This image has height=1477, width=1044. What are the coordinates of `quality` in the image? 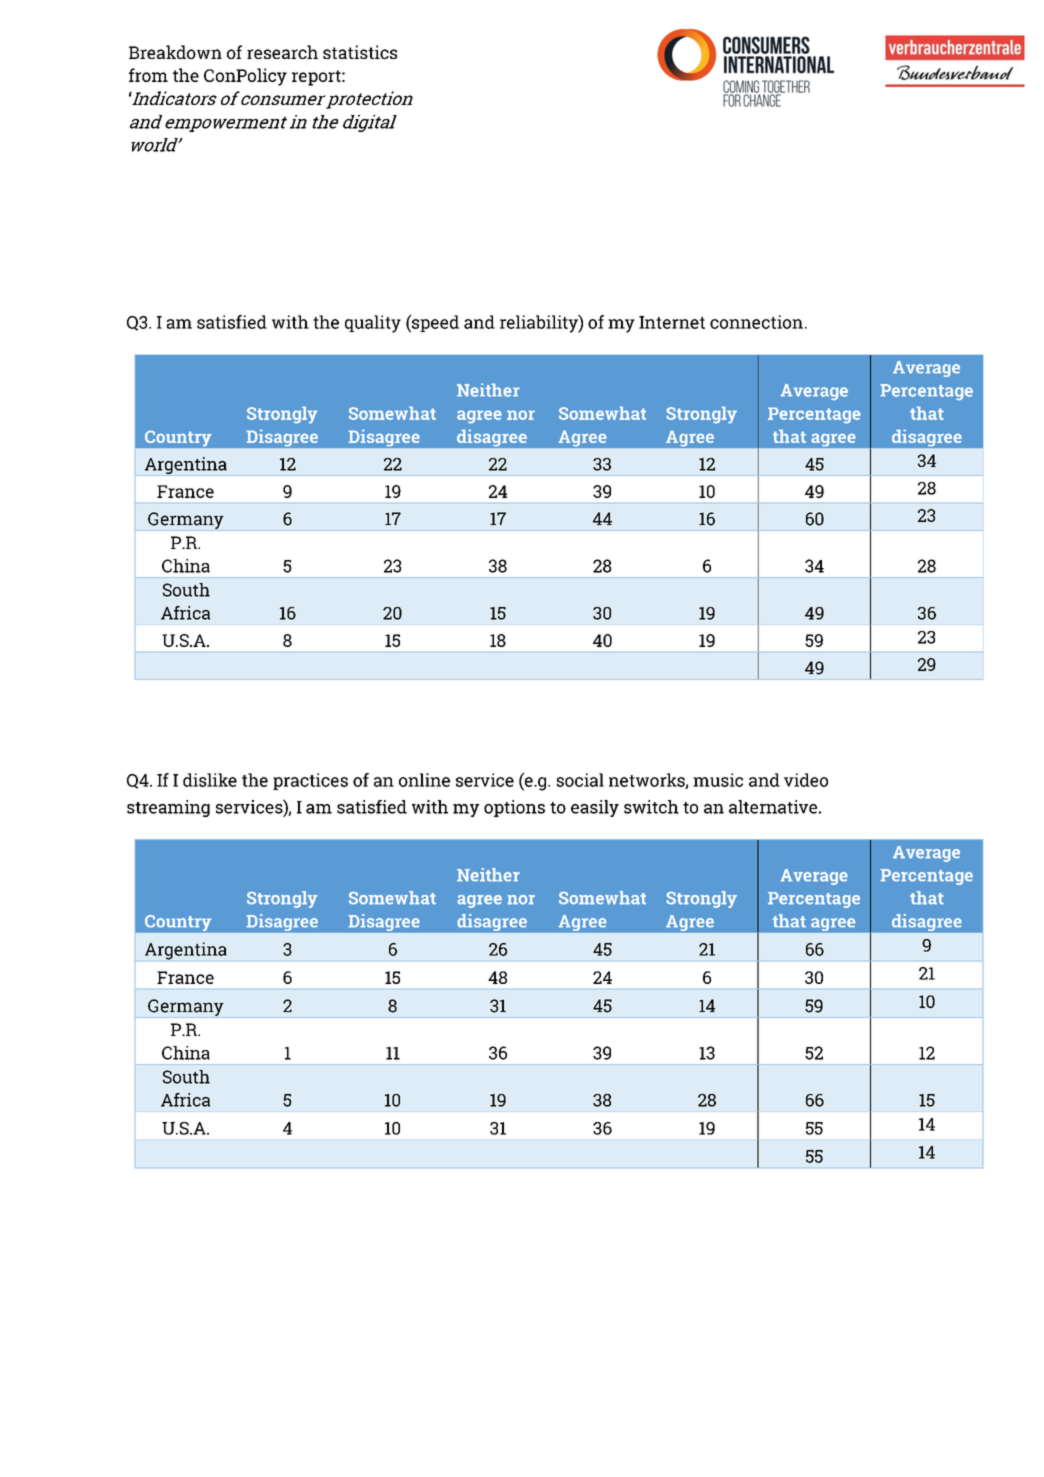 It's located at (373, 324).
